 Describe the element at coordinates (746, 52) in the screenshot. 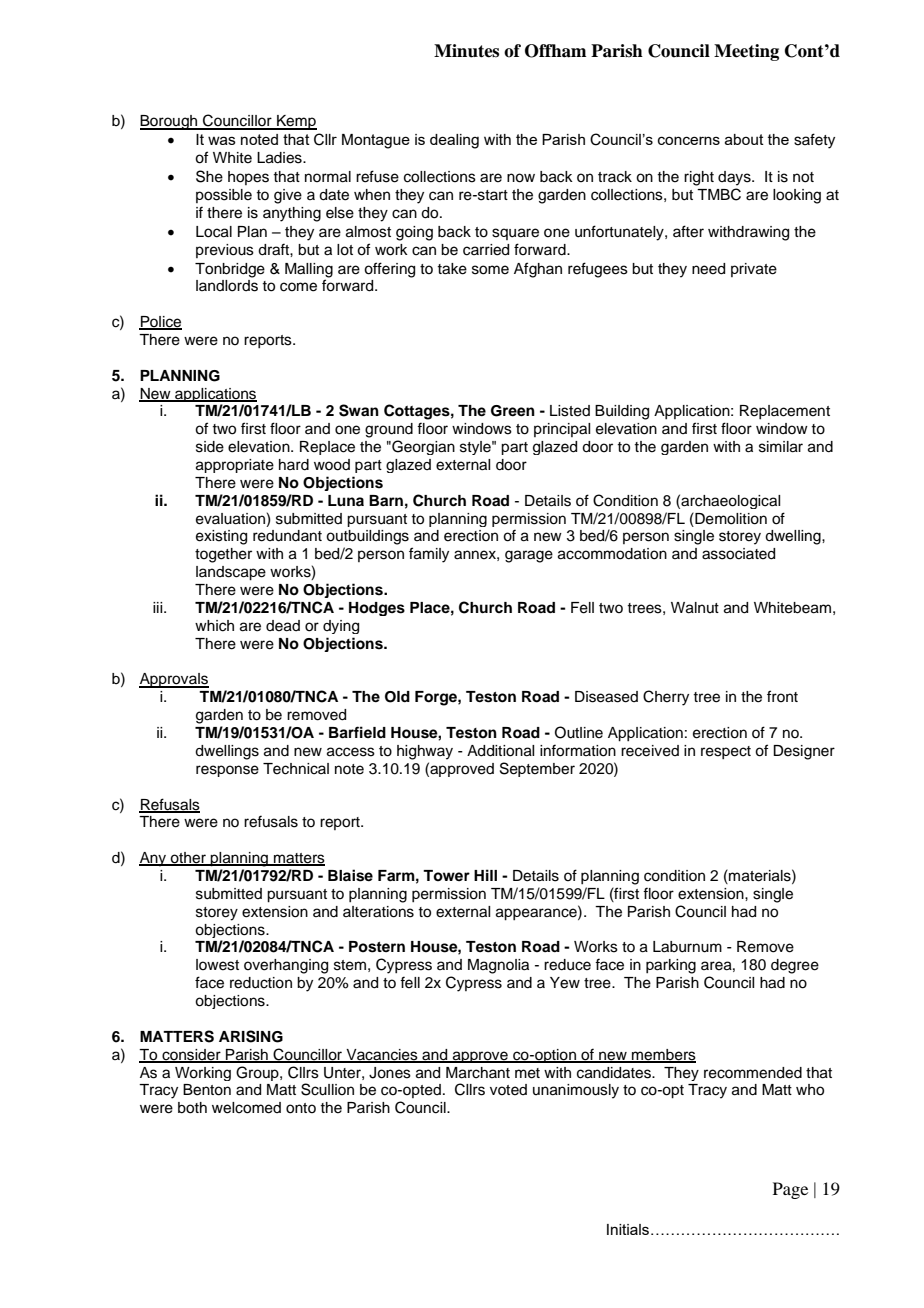

I see `Meeting` at that location.
